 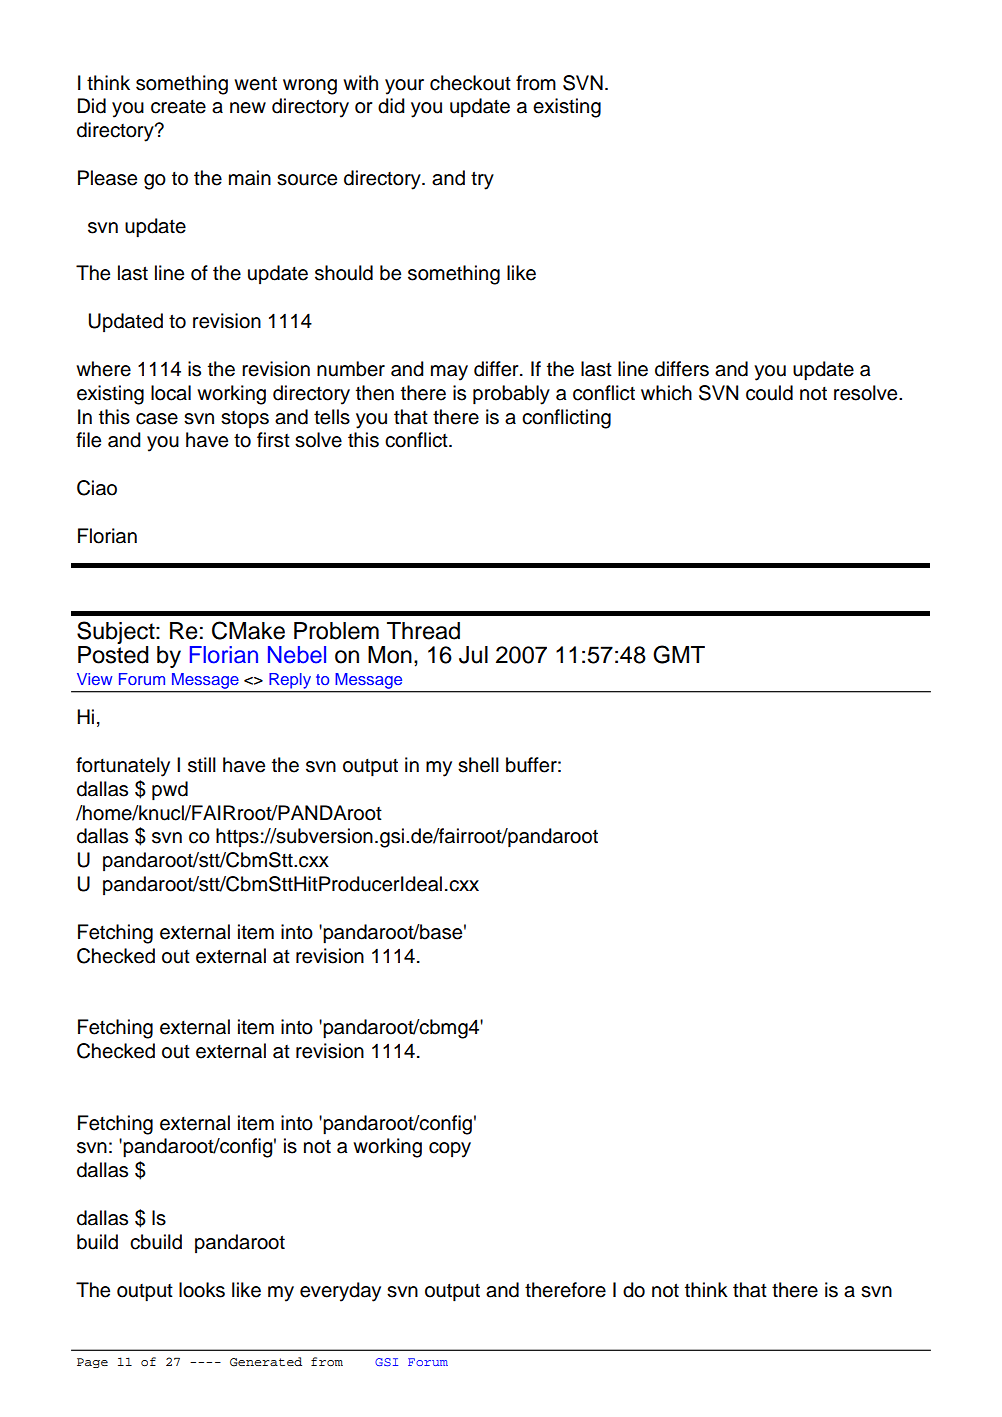 I want to click on try, so click(x=482, y=180).
